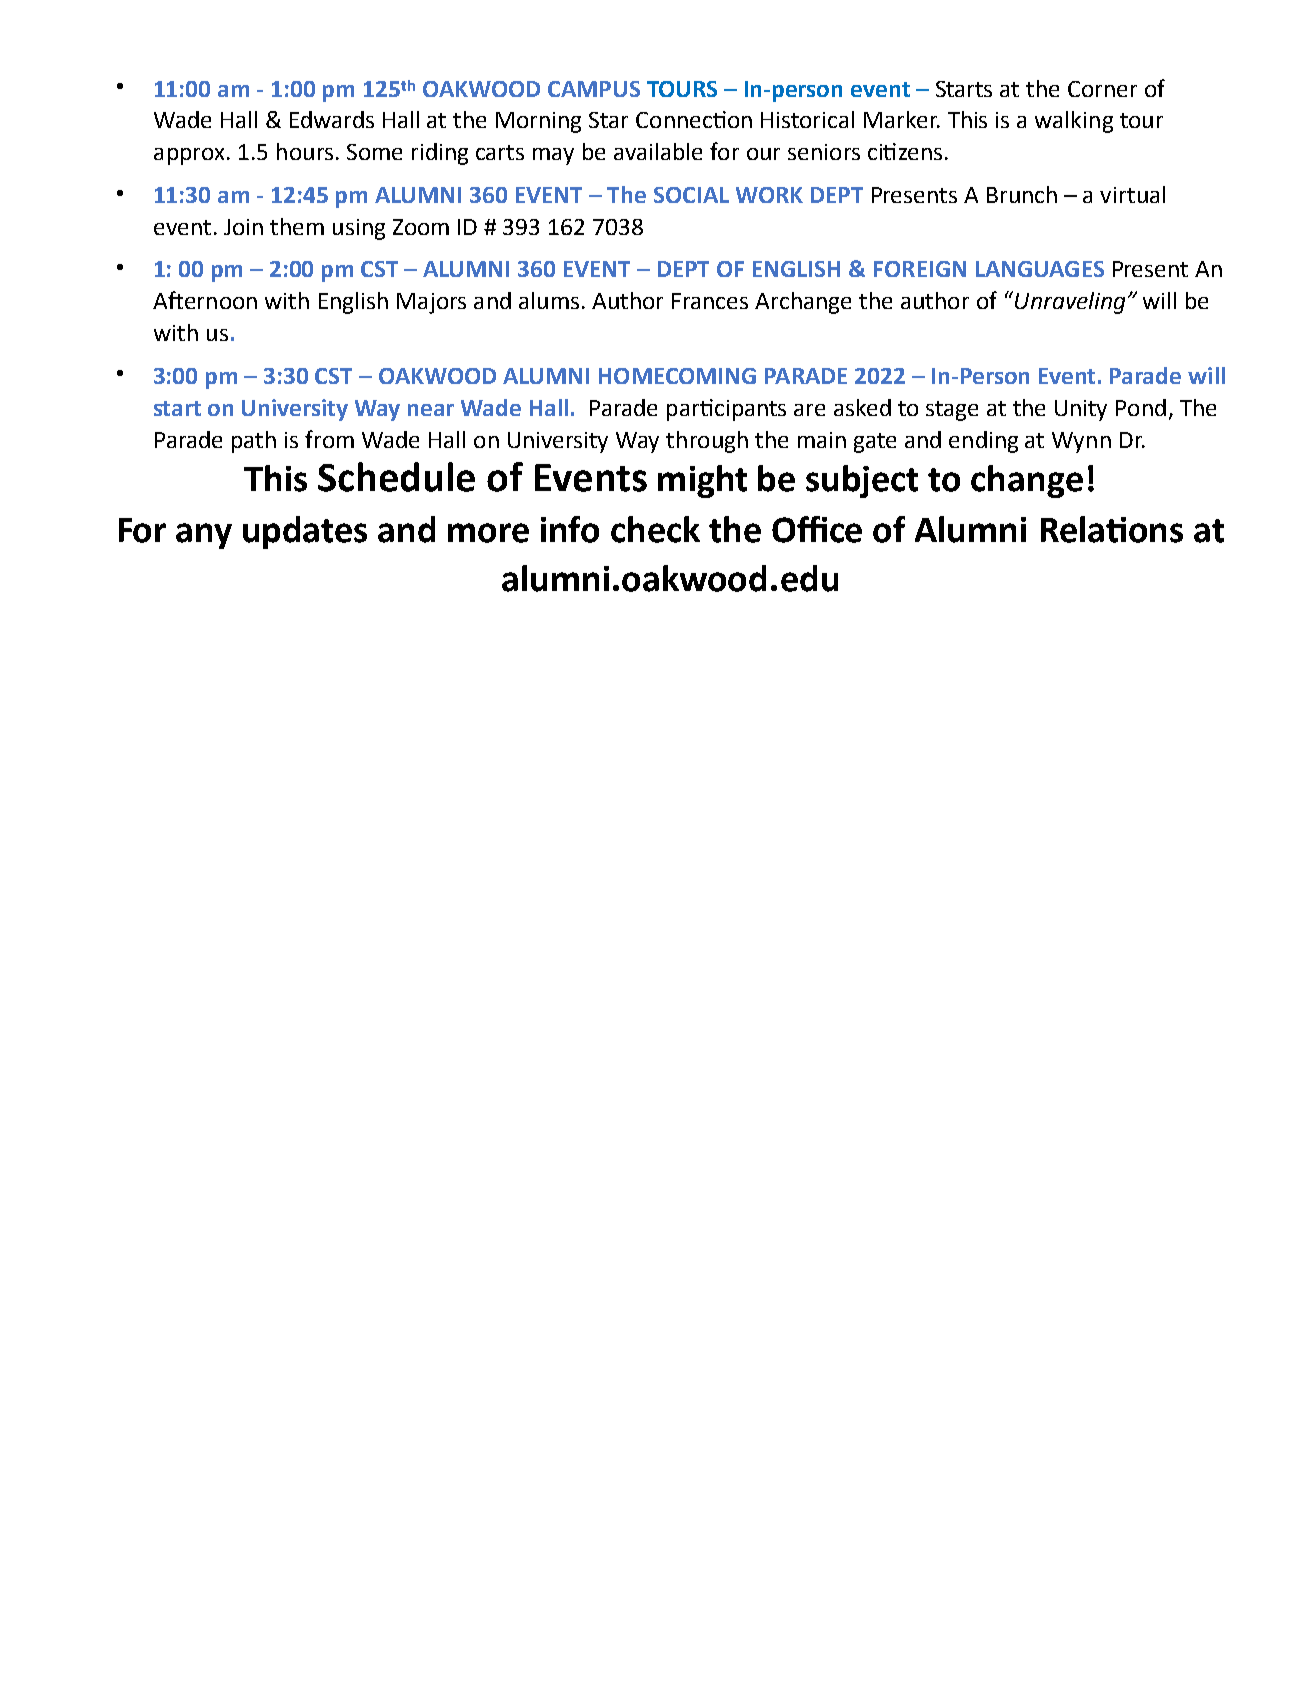 This screenshot has height=1686, width=1303. What do you see at coordinates (332, 119) in the screenshot?
I see `Edwards` at bounding box center [332, 119].
